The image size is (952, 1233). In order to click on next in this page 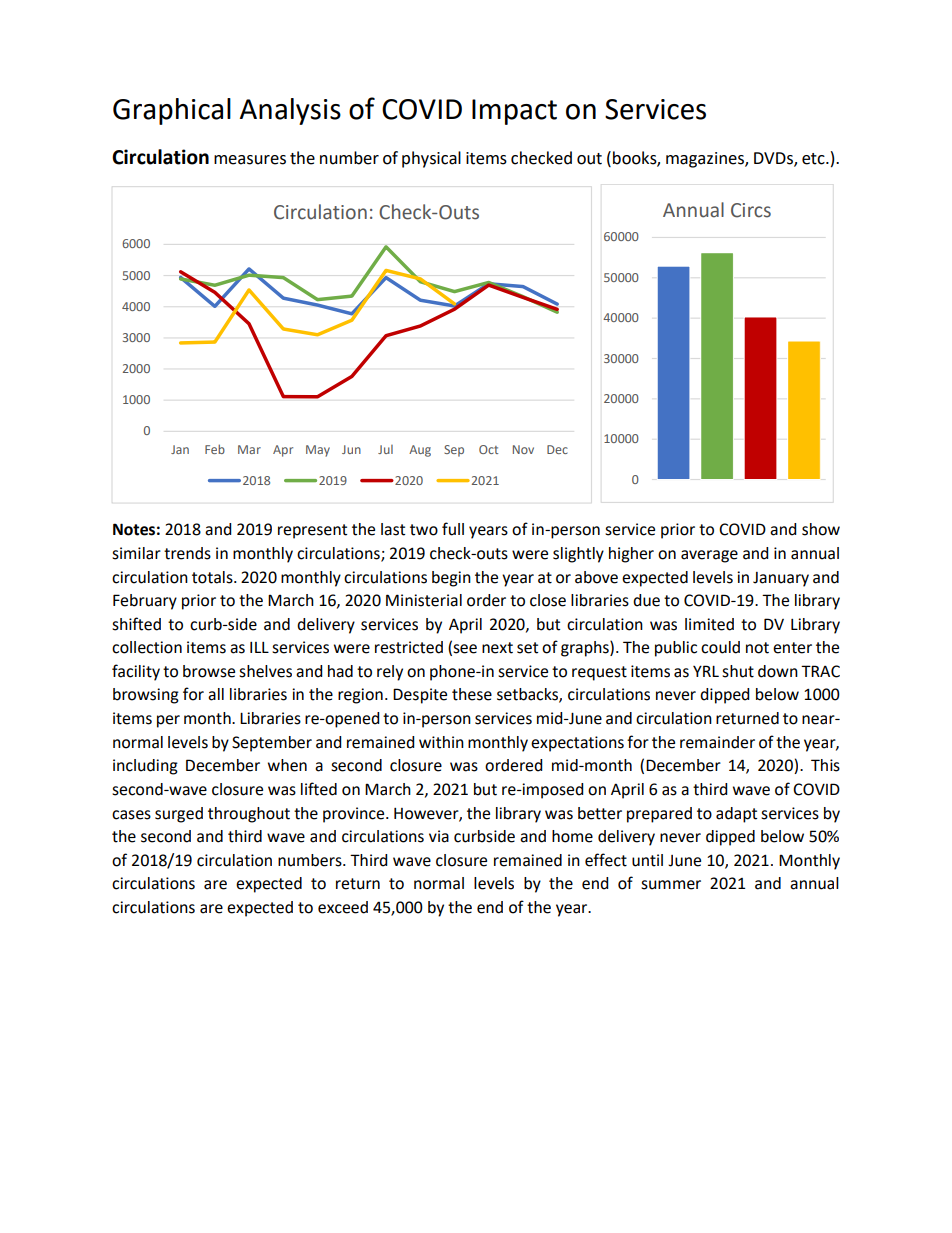, I will do `click(497, 648)`.
